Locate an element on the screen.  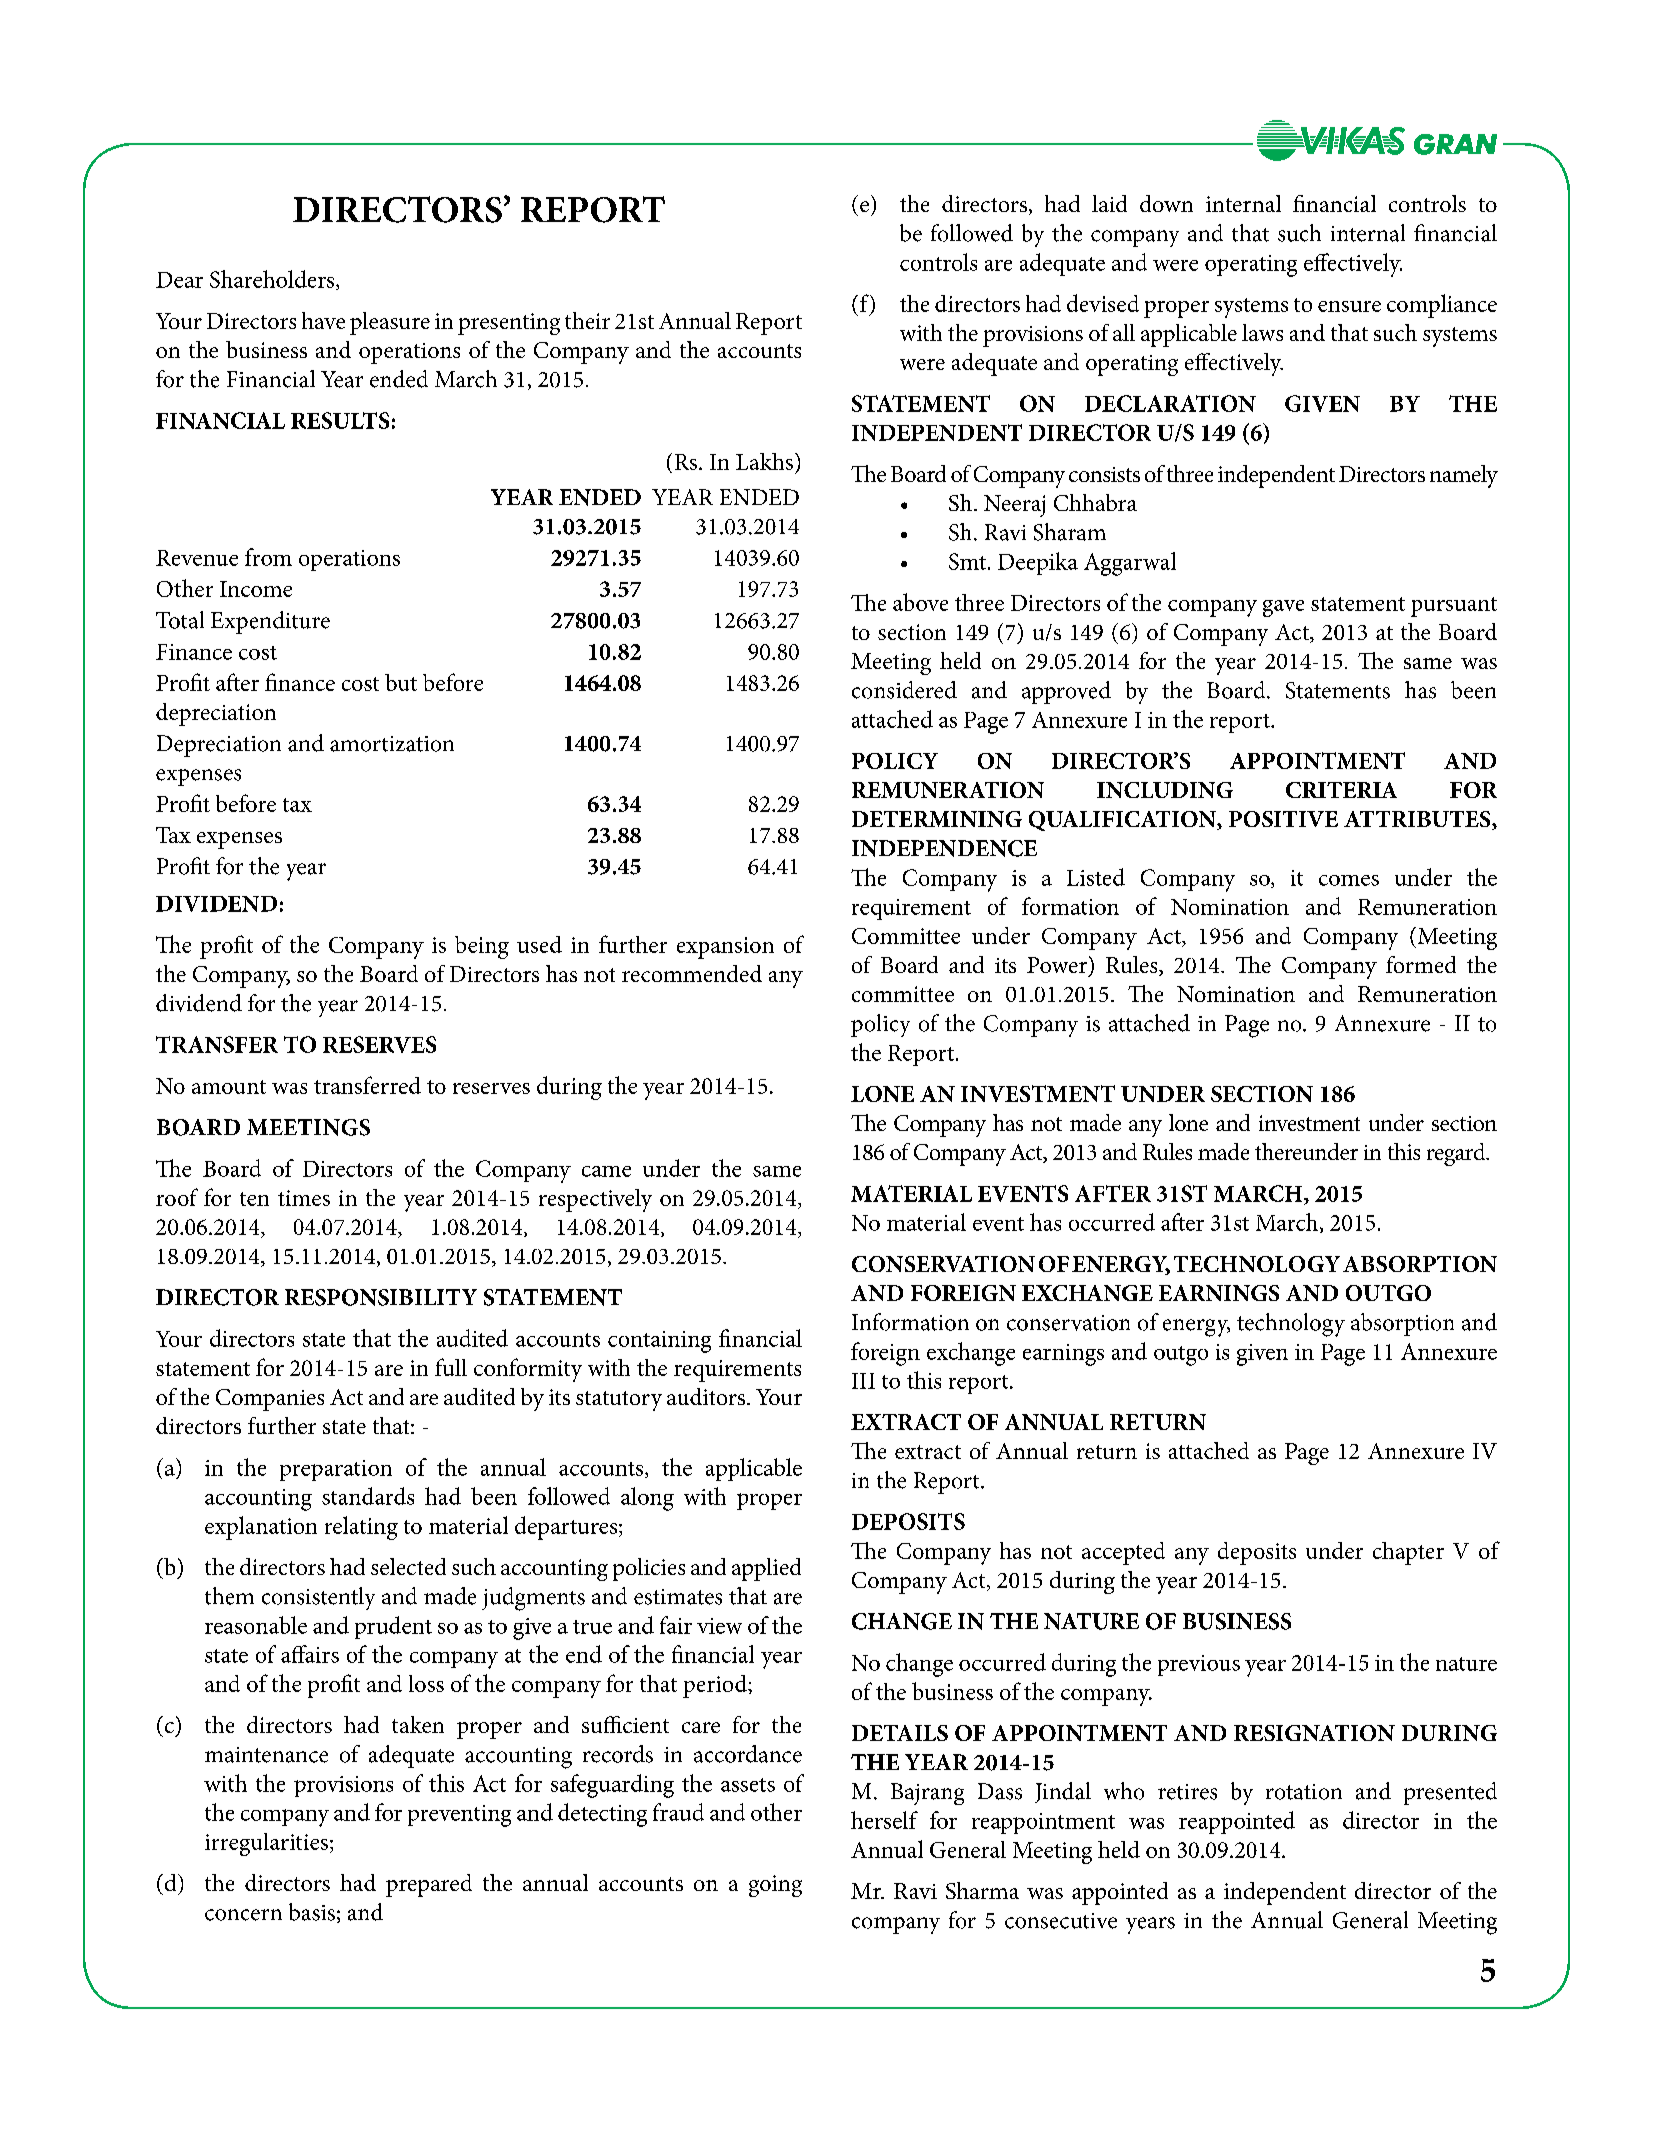
preparation is located at coordinates (336, 1470).
